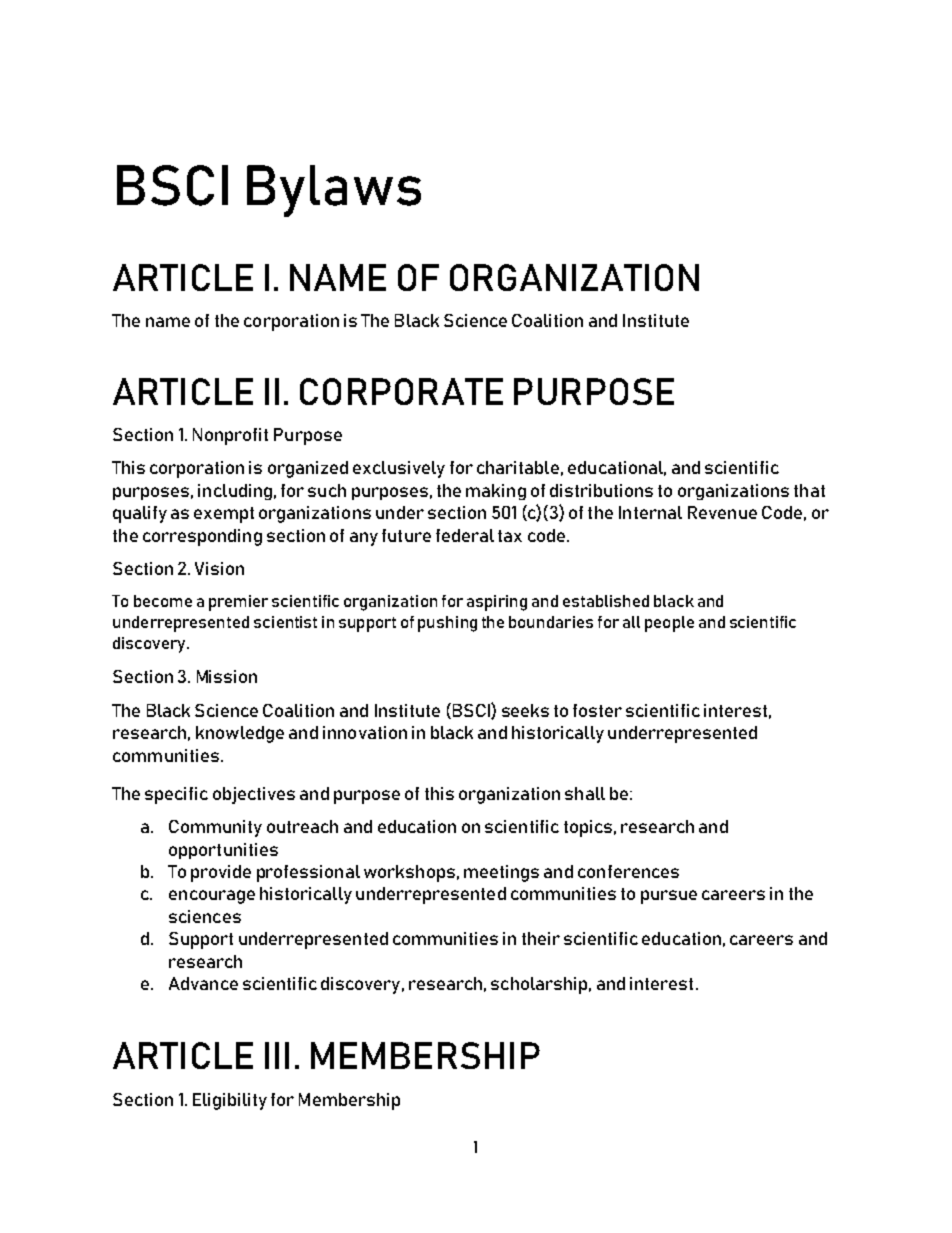 Image resolution: width=952 pixels, height=1233 pixels. What do you see at coordinates (401, 391) in the document?
I see `CORPORATE` at bounding box center [401, 391].
